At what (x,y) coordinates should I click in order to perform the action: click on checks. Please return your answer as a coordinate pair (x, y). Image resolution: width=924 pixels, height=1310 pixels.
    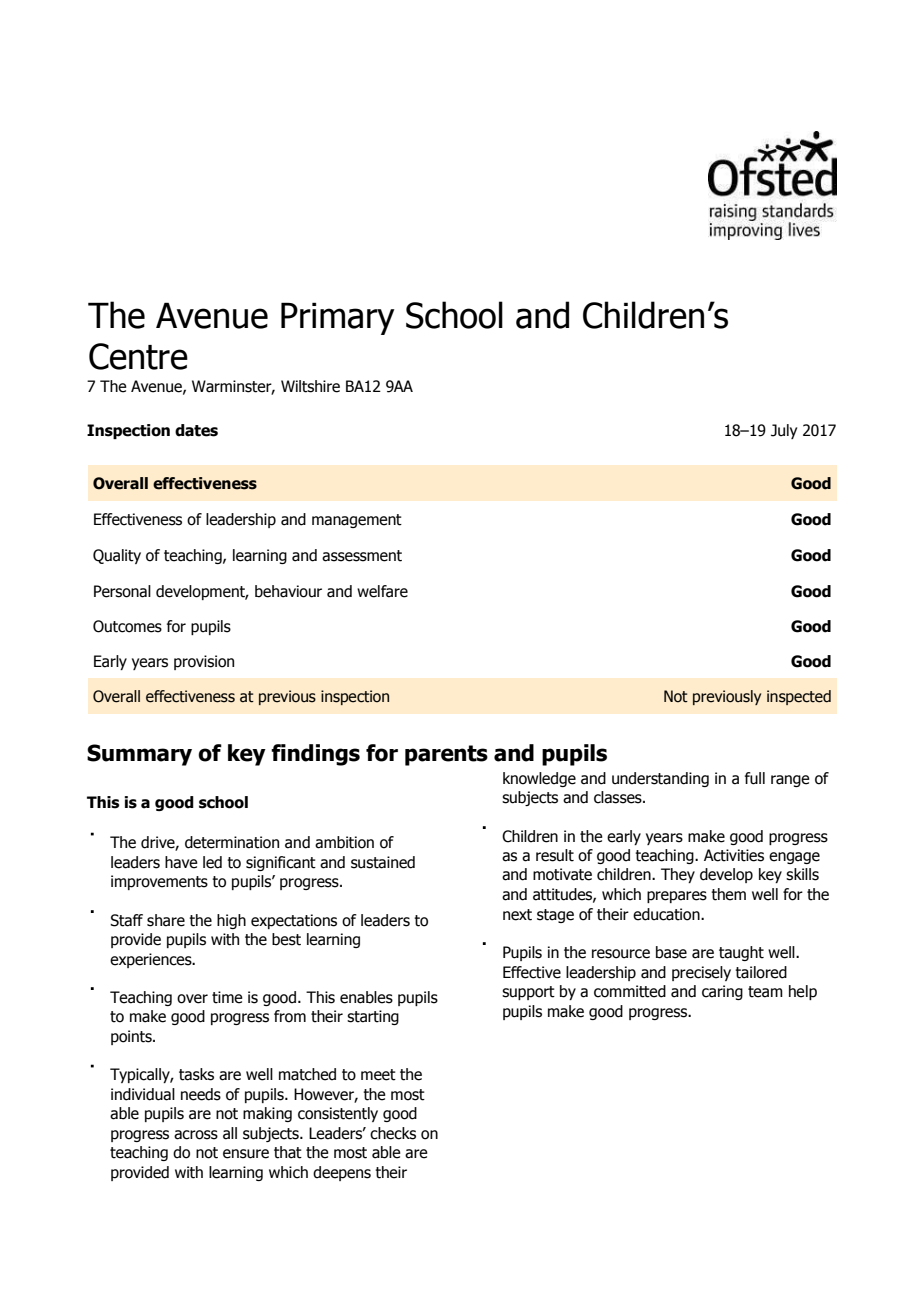
    Looking at the image, I should click on (393, 1133).
